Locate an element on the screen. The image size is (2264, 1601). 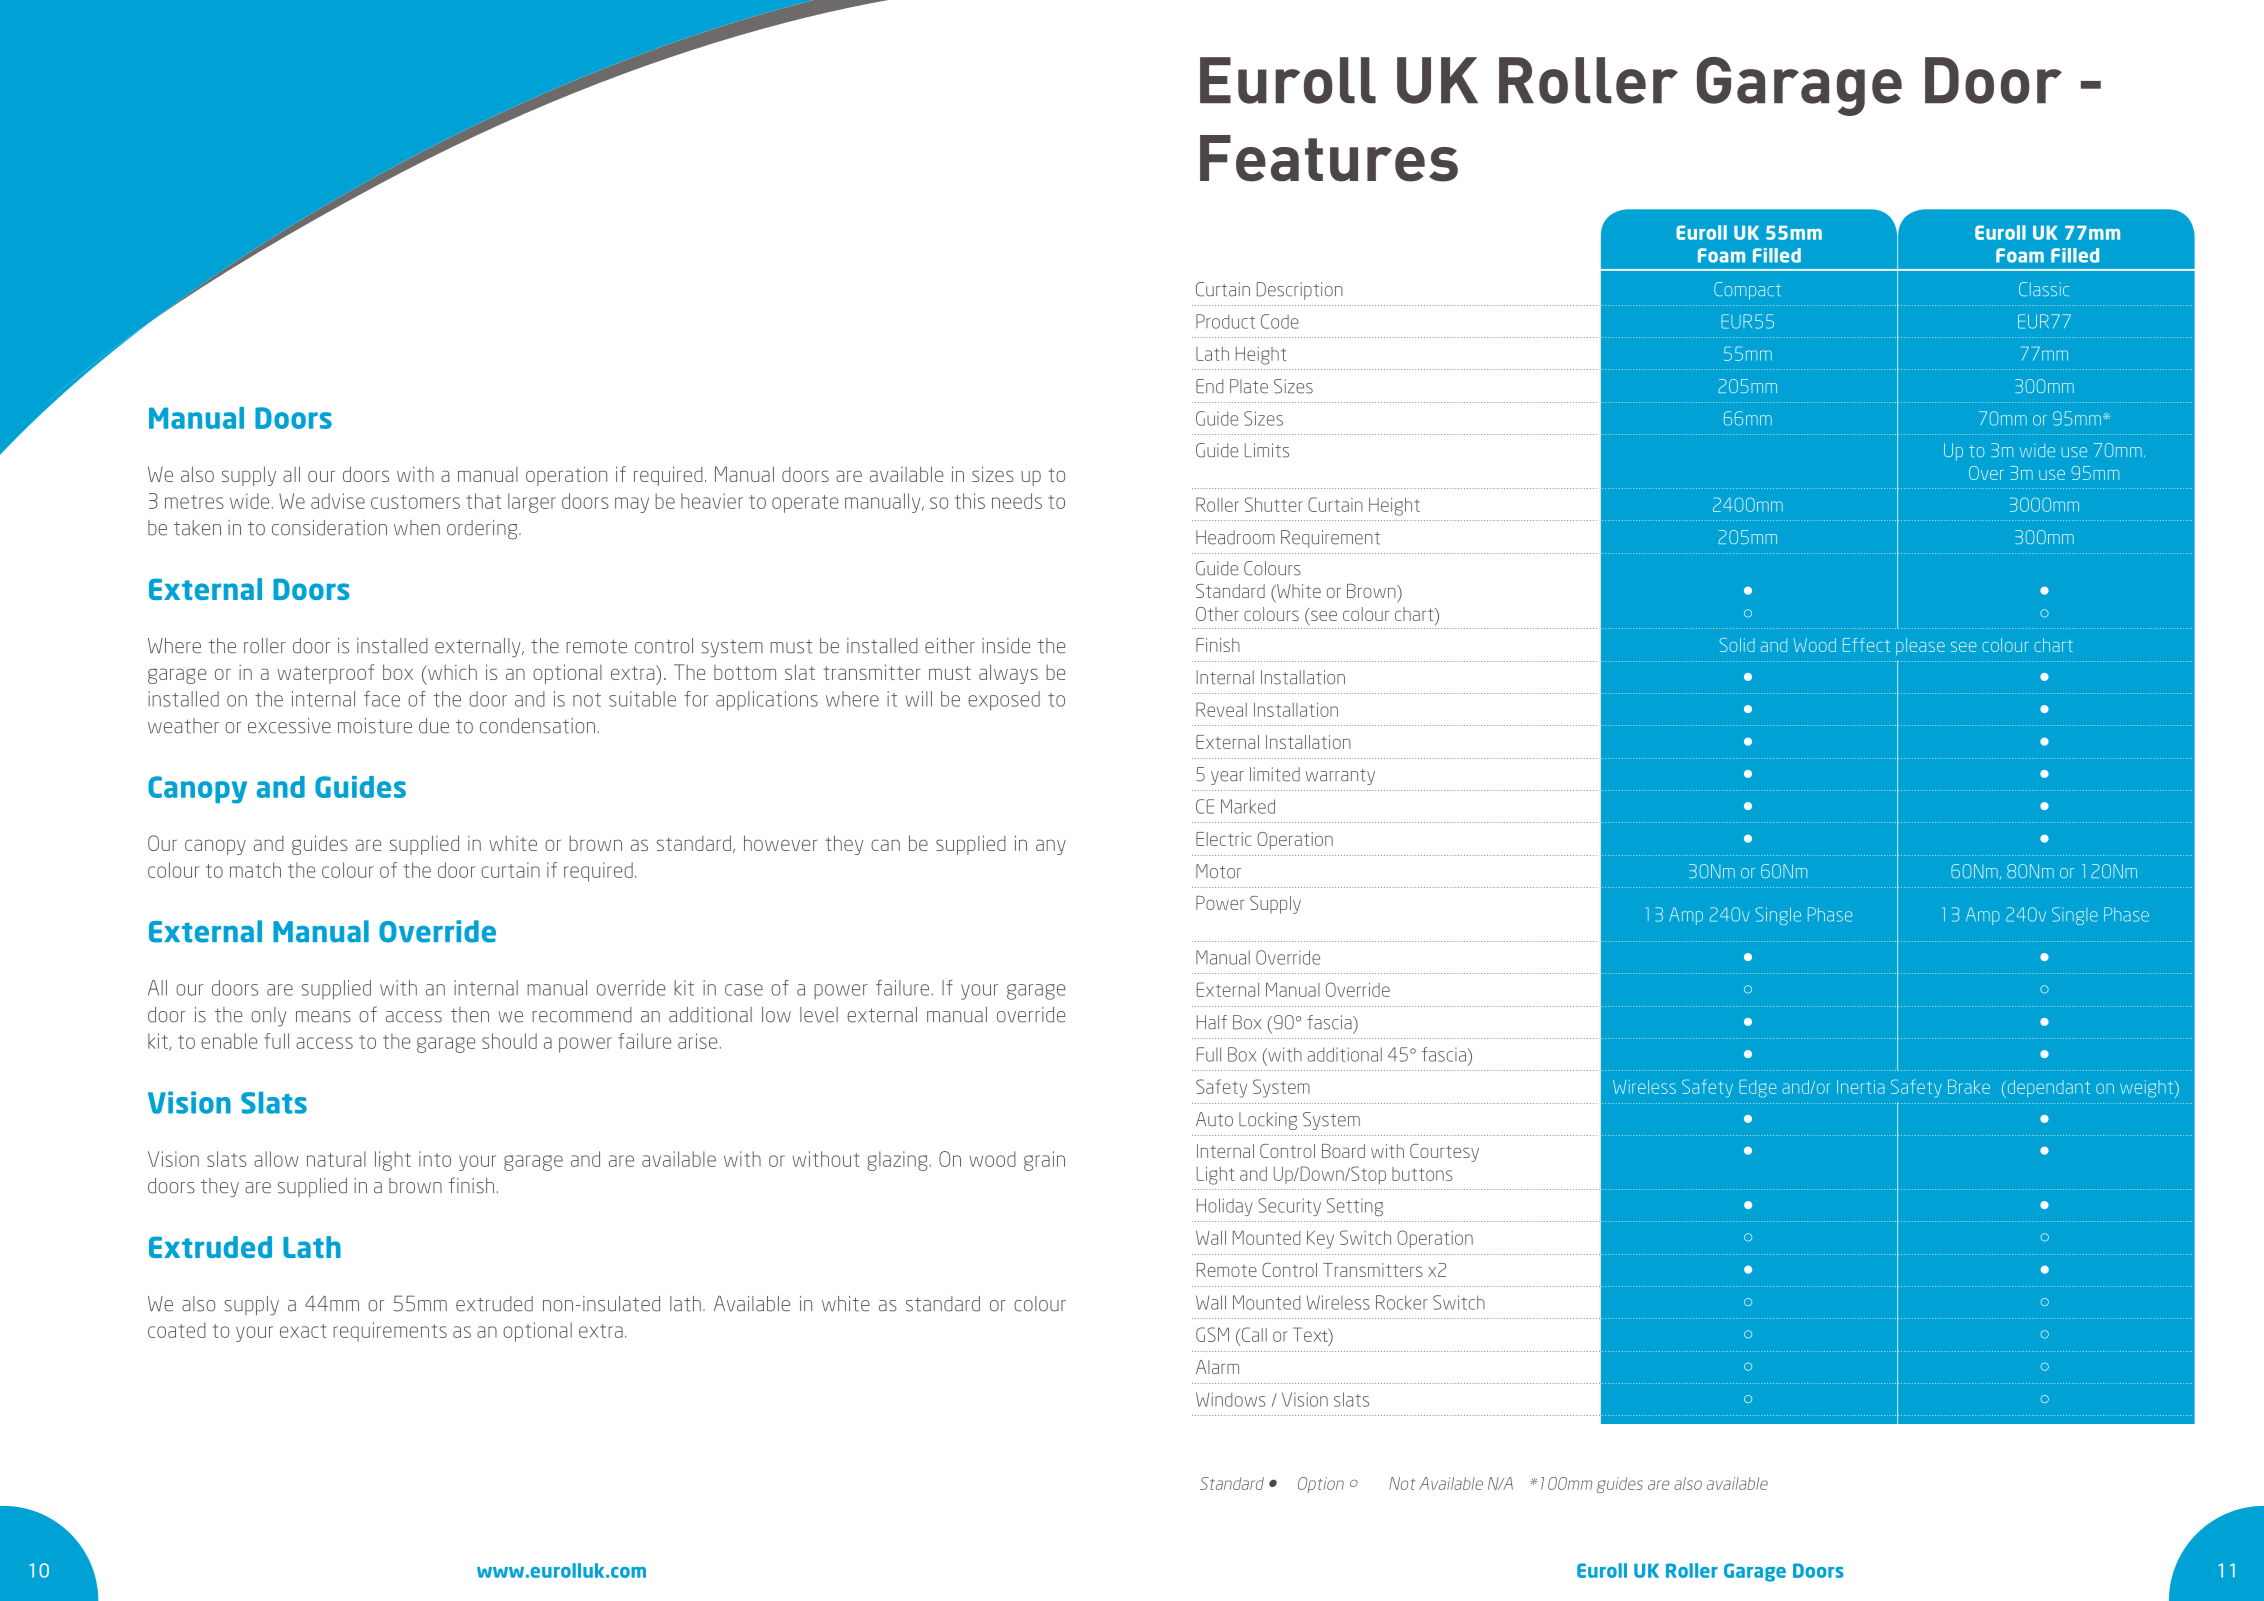
Classic is located at coordinates (2044, 289).
